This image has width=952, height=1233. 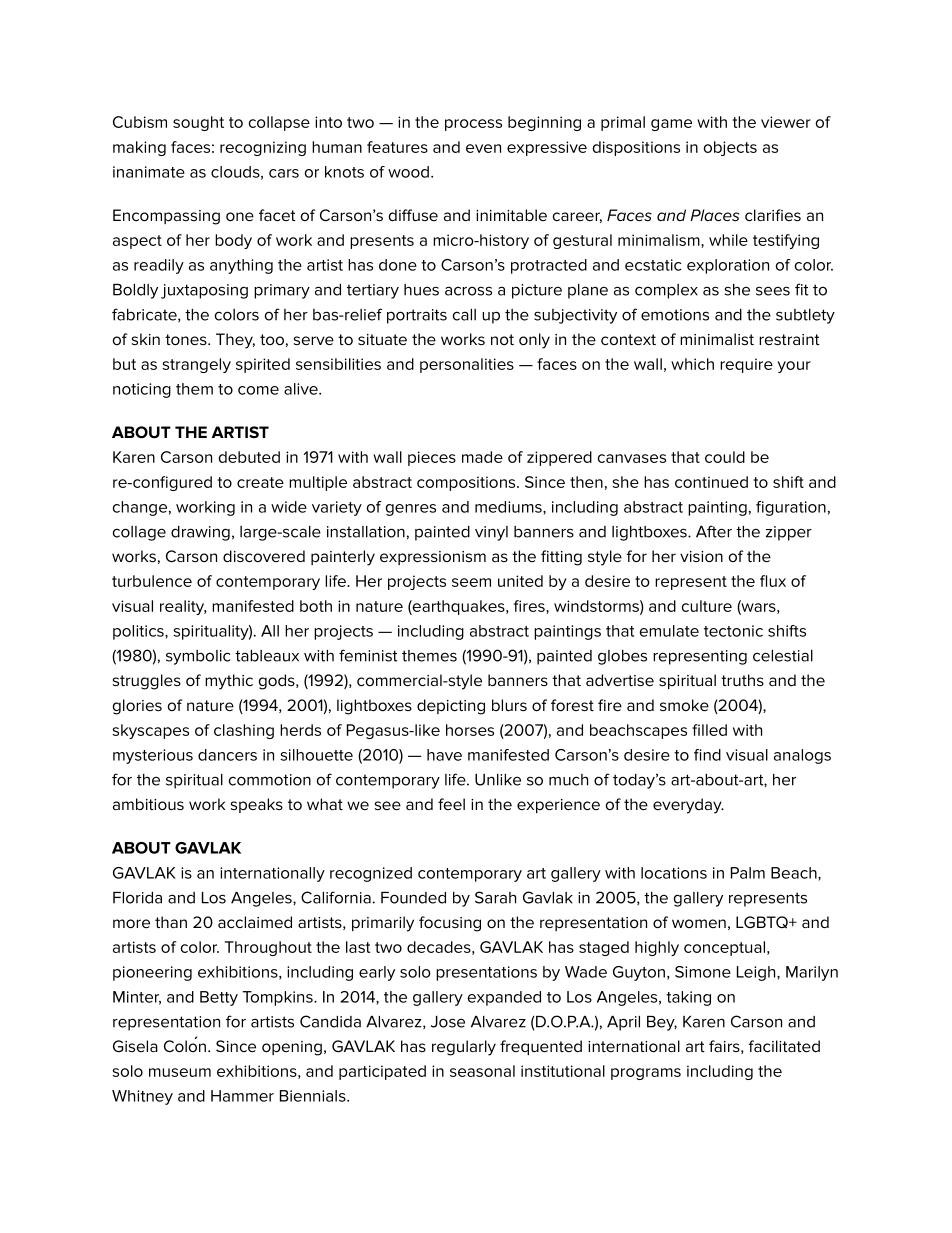 What do you see at coordinates (471, 582) in the image?
I see `seem` at bounding box center [471, 582].
